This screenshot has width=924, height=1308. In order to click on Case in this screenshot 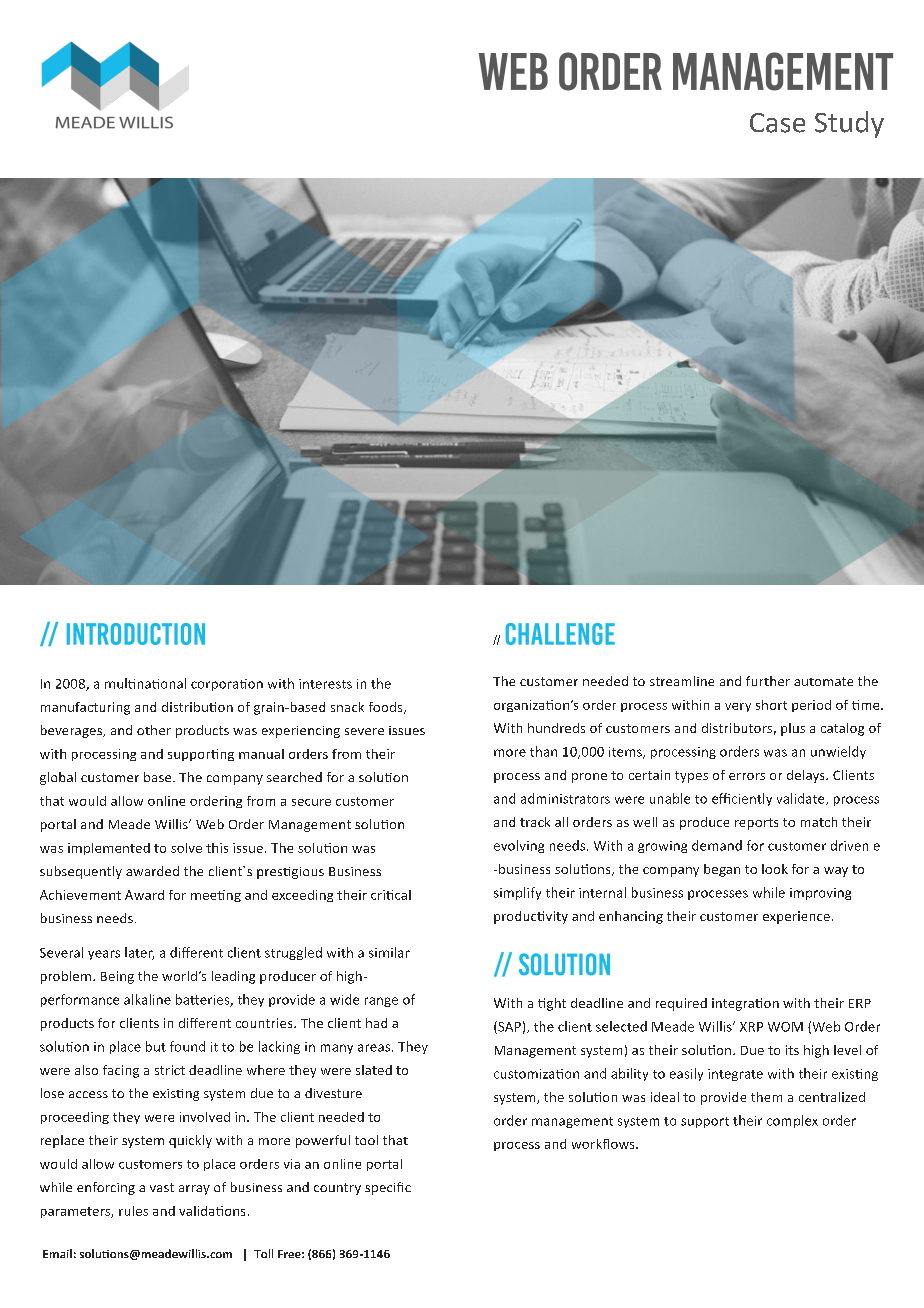, I will do `click(777, 123)`.
